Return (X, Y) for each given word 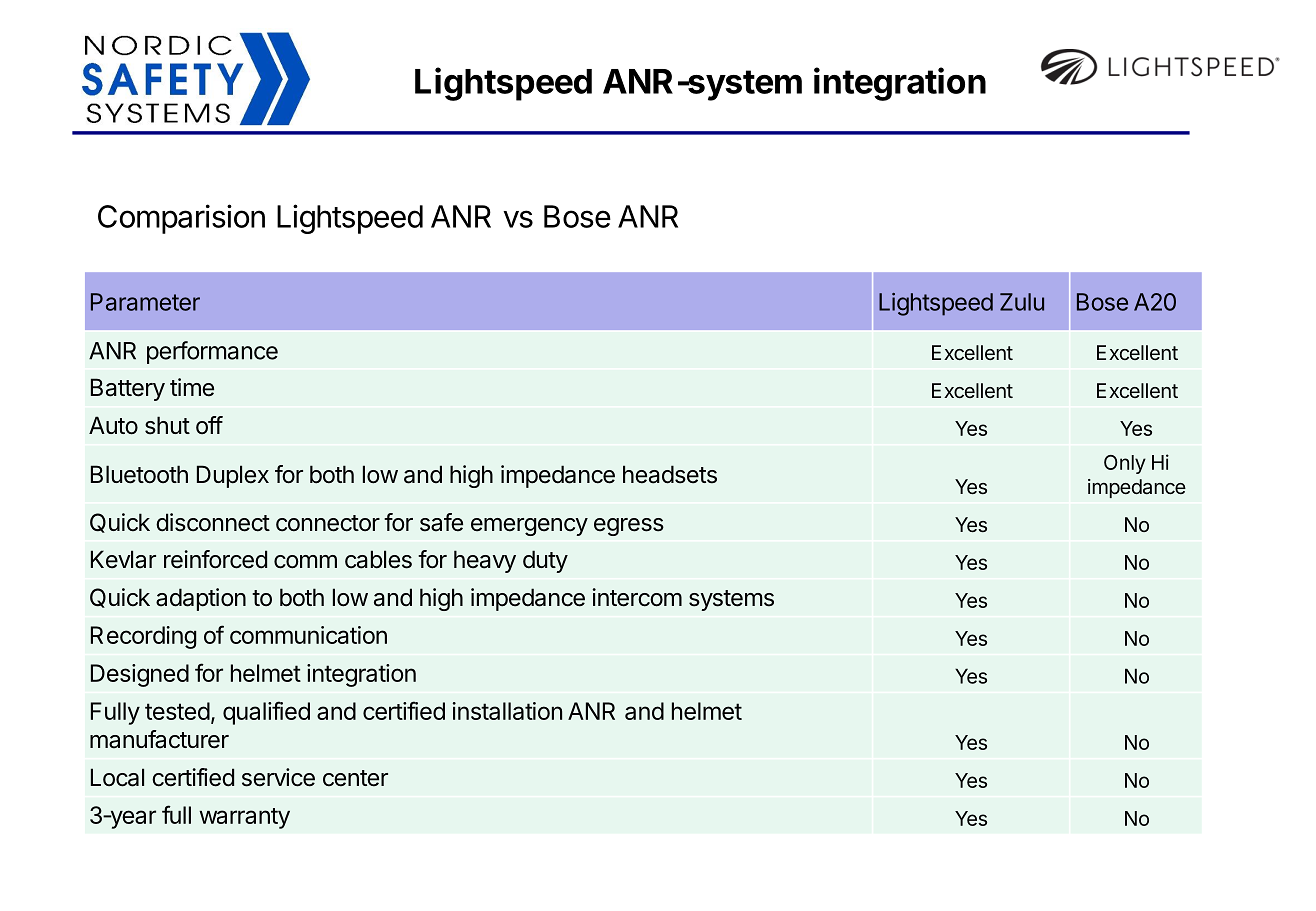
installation (507, 711)
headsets (670, 474)
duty (545, 561)
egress (629, 527)
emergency (529, 527)
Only (1125, 464)
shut (167, 425)
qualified (266, 713)
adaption (201, 599)
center (355, 778)
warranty (244, 818)
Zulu (1022, 302)
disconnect (213, 522)
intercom (637, 597)
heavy (485, 561)
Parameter (145, 302)
